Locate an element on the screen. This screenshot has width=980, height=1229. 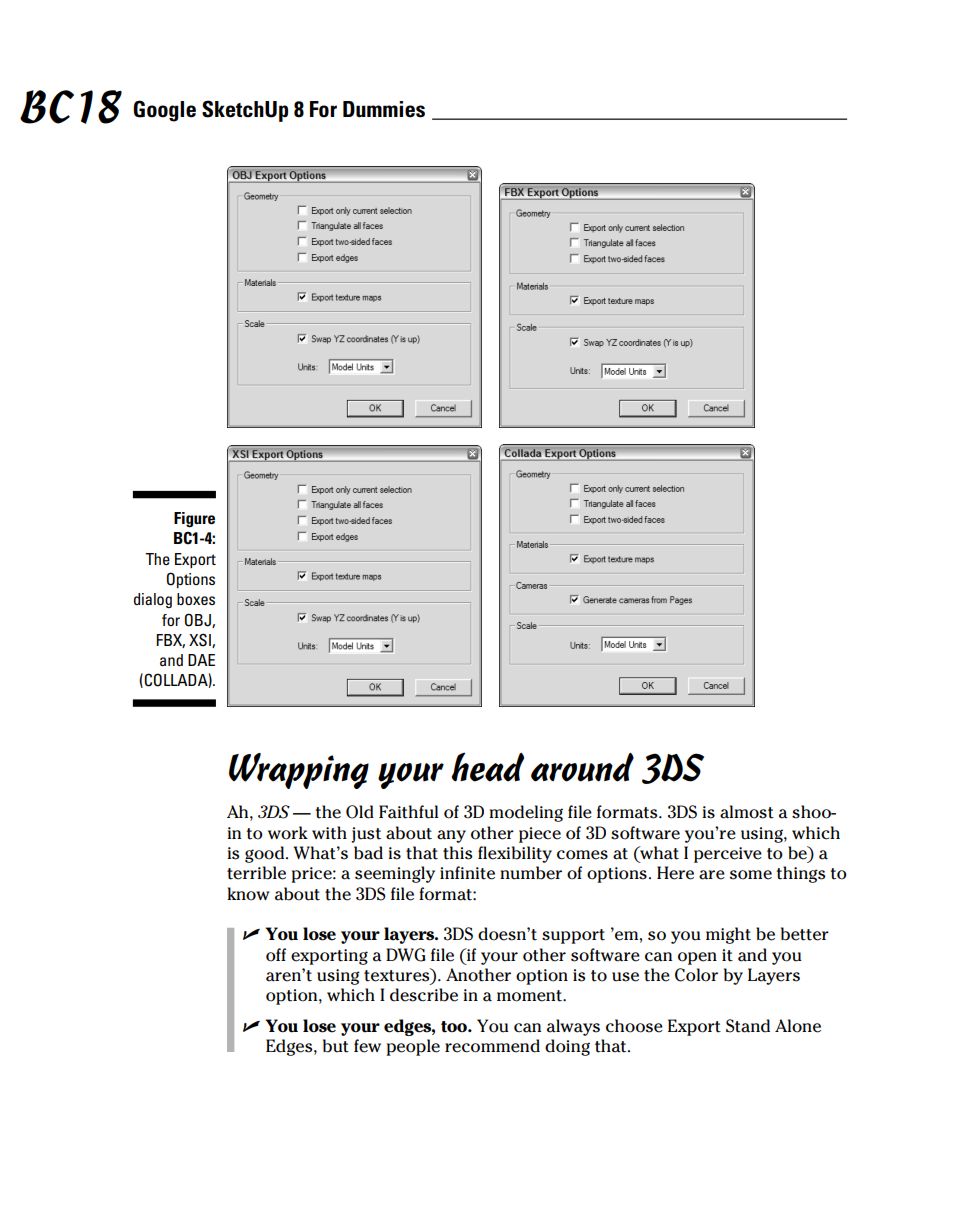
OBJ is located at coordinates (199, 620).
